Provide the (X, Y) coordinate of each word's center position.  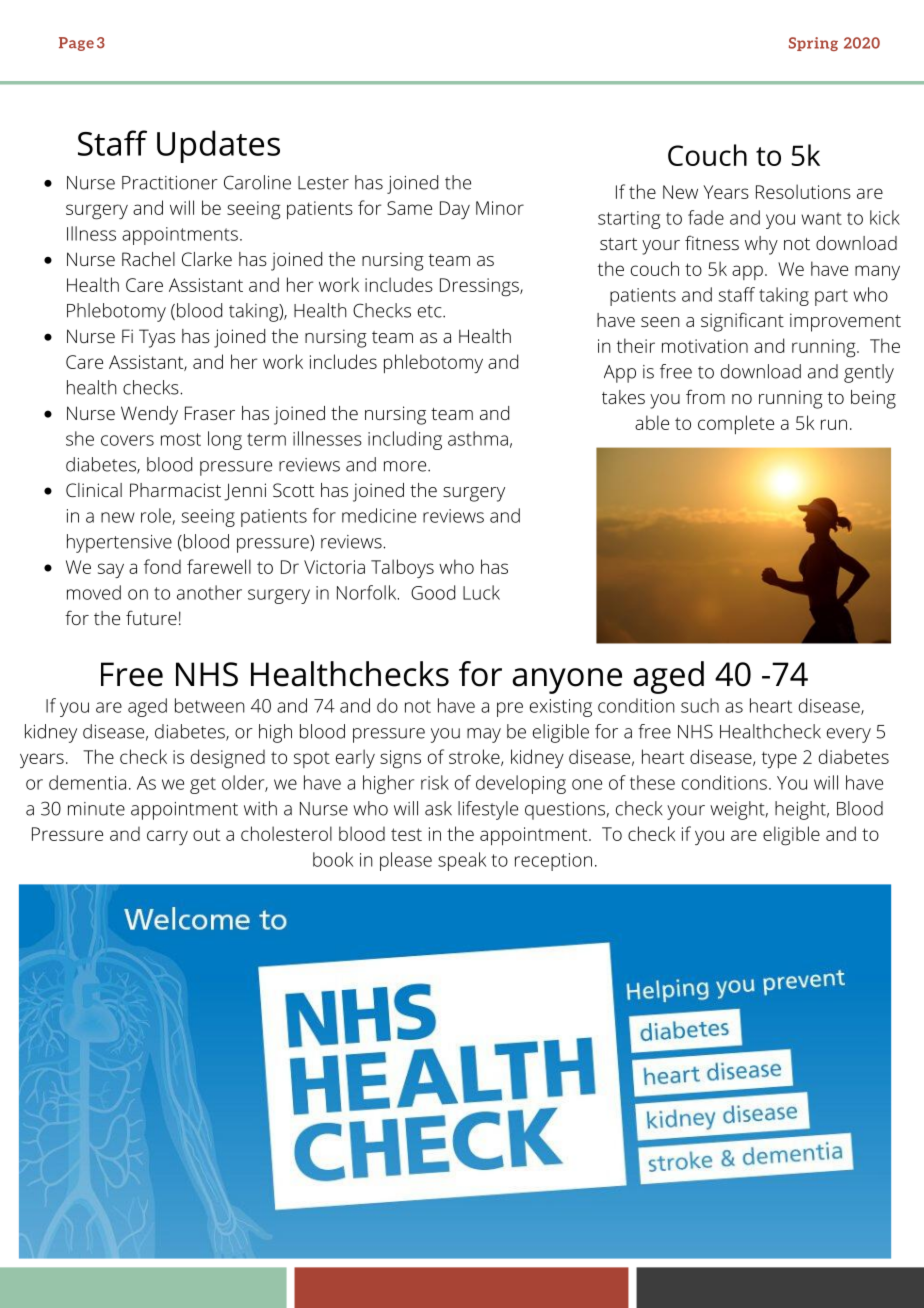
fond (162, 566)
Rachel (148, 259)
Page (76, 44)
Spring (813, 44)
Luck (481, 592)
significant (742, 322)
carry (167, 837)
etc (430, 311)
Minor (500, 208)
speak (462, 861)
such (700, 705)
